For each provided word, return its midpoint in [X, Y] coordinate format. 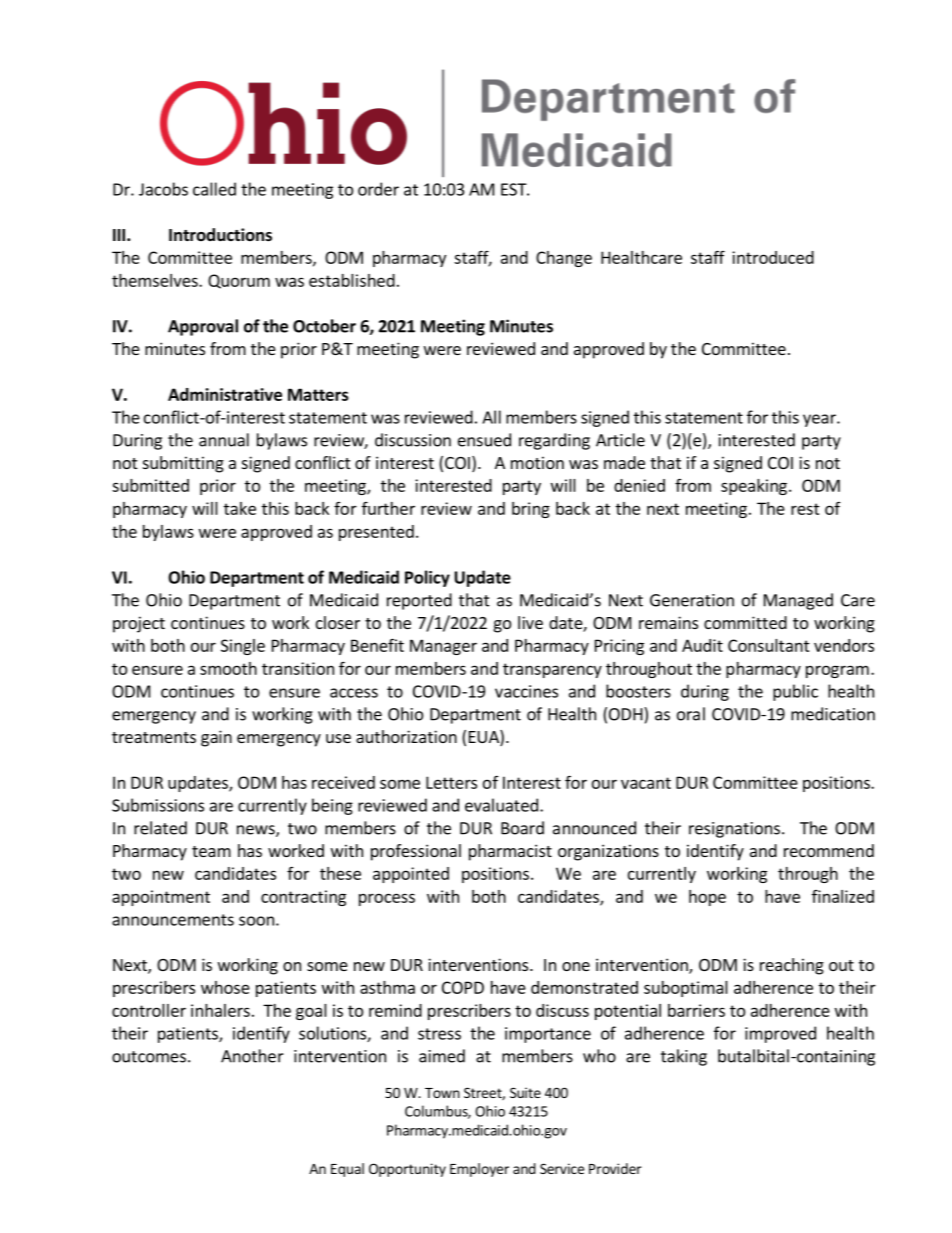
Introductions [220, 235]
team [211, 851]
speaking [754, 487]
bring [531, 510]
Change [564, 259]
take [240, 508]
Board [522, 828]
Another [252, 1056]
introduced [773, 257]
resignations [734, 830]
